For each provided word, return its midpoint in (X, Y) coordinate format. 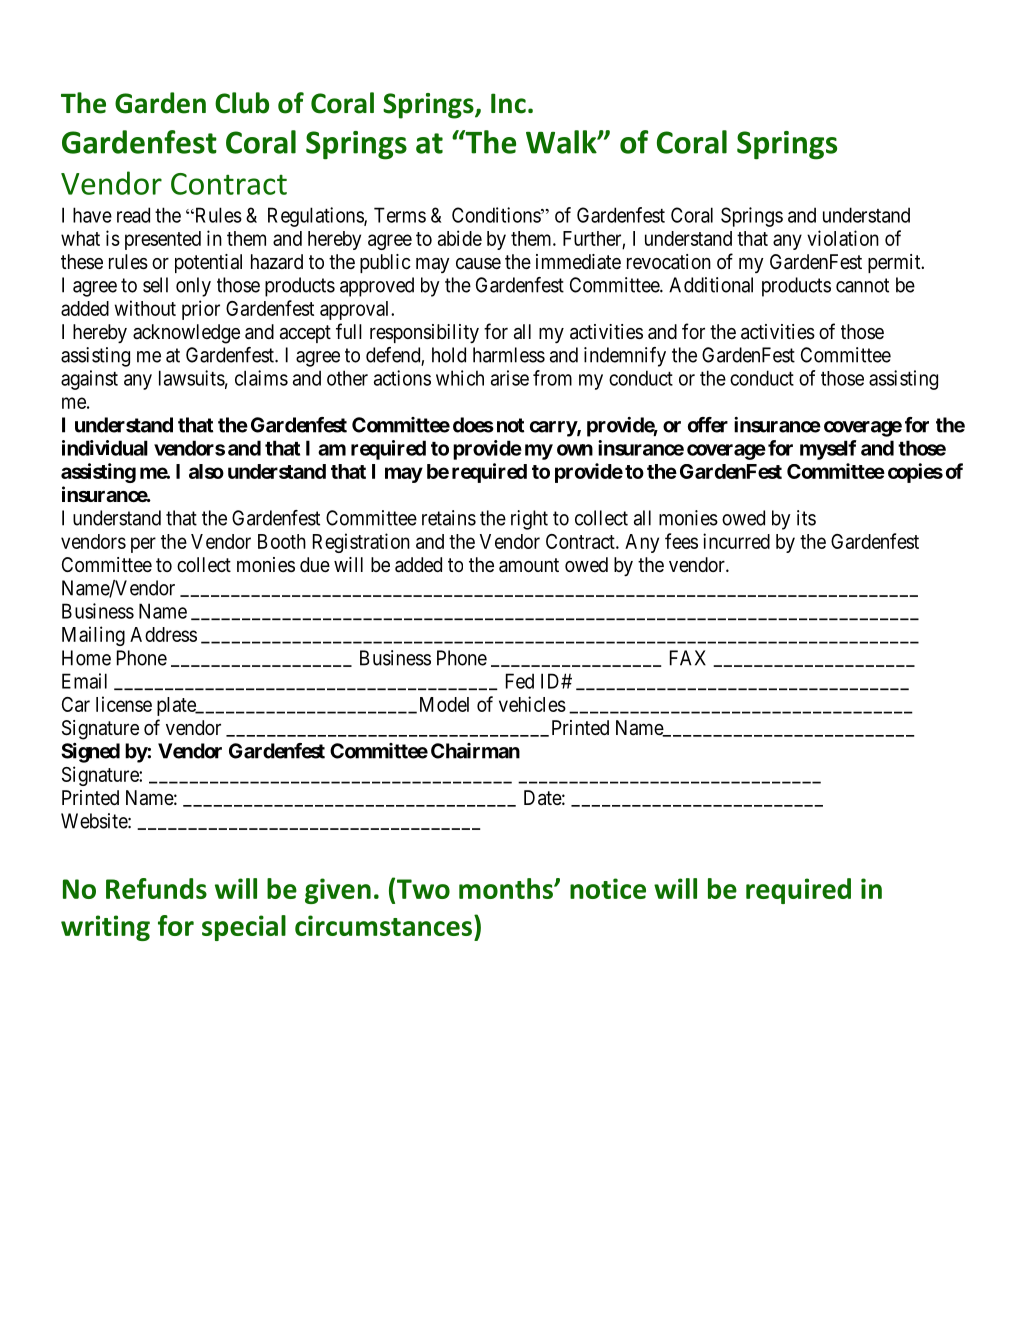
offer (708, 425)
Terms (400, 215)
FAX (688, 658)
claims (261, 378)
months (507, 888)
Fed (520, 681)
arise (510, 378)
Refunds (156, 888)
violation (843, 238)
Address (163, 634)
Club (242, 103)
